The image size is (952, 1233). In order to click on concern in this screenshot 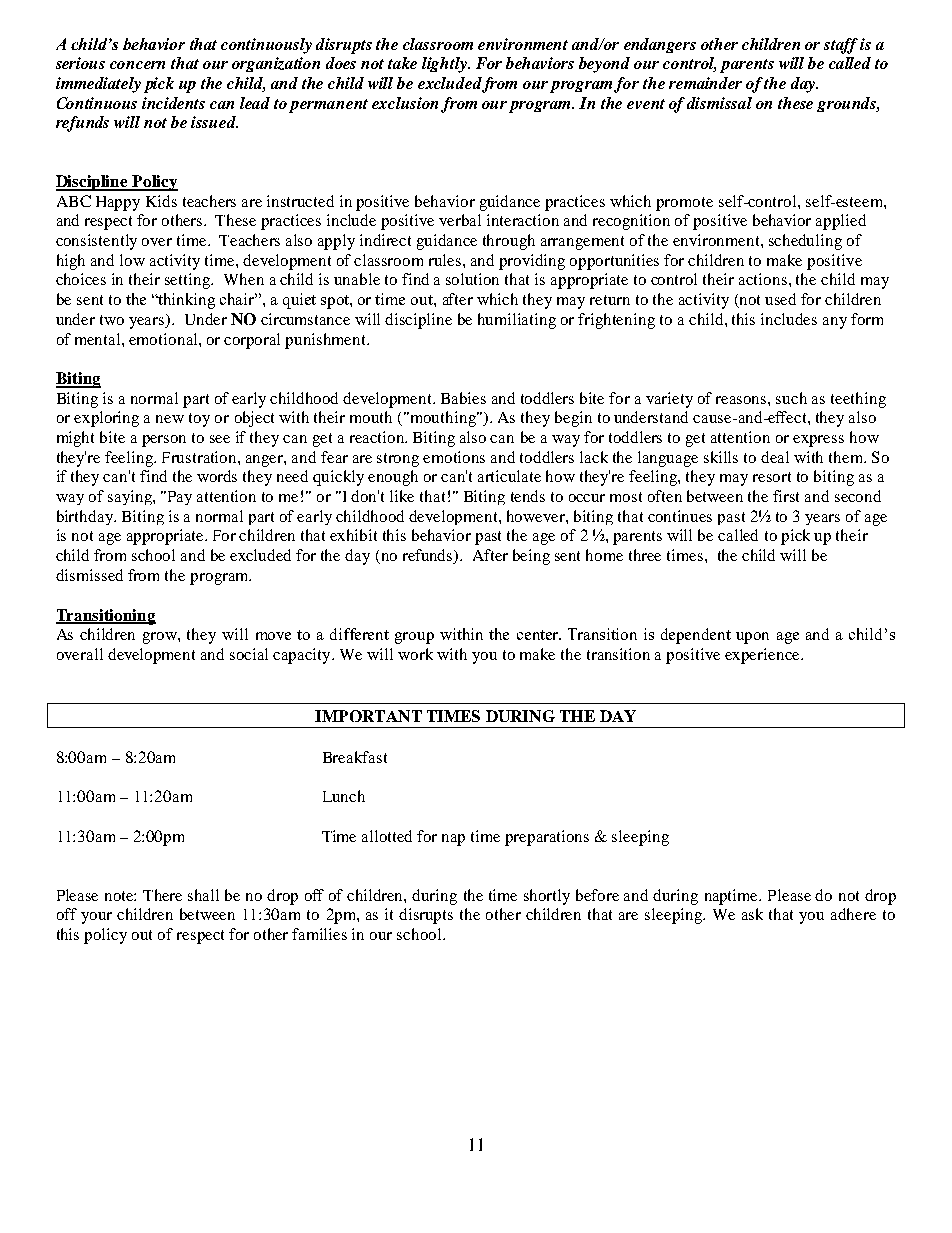, I will do `click(137, 65)`.
